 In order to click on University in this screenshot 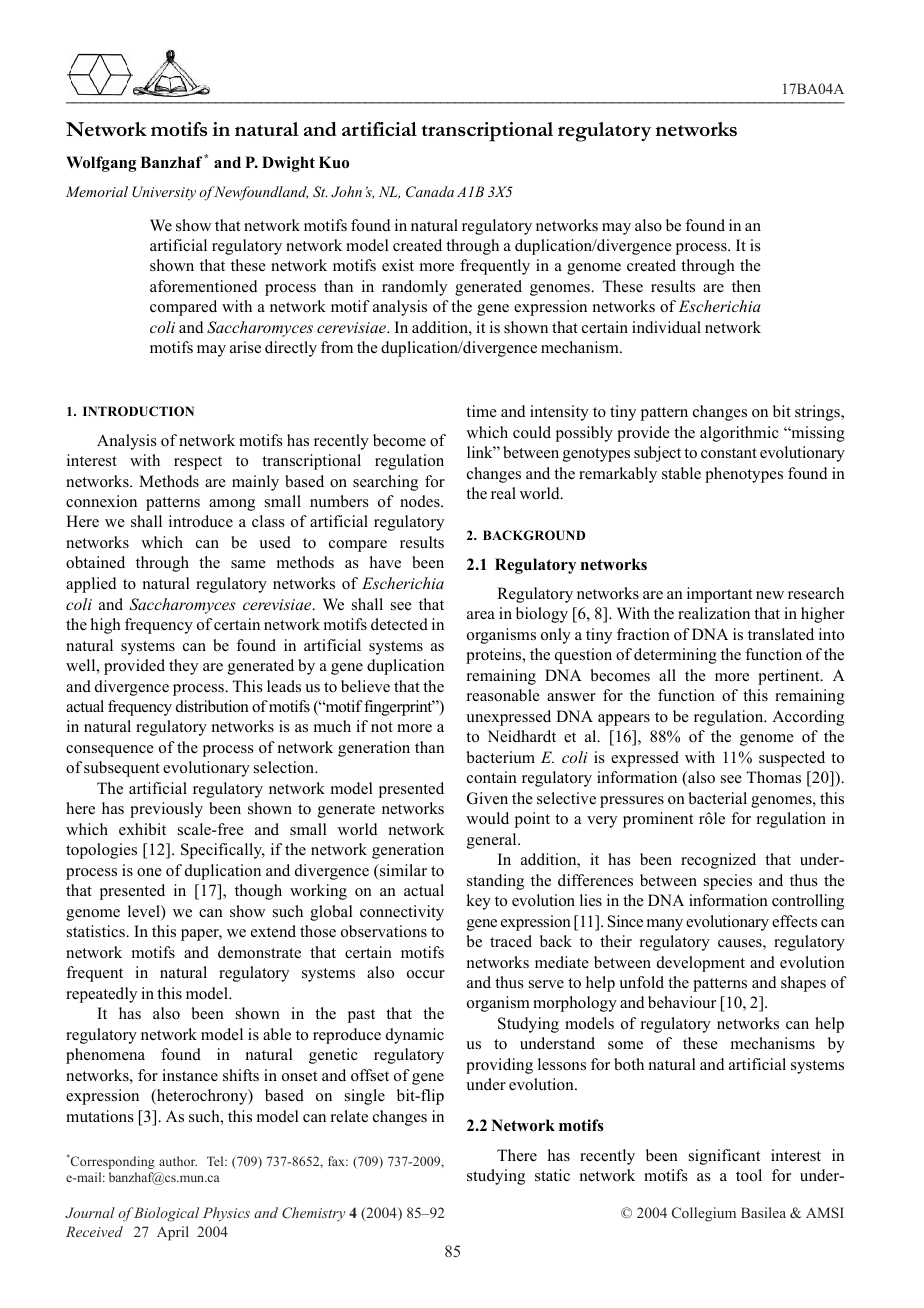, I will do `click(164, 193)`.
